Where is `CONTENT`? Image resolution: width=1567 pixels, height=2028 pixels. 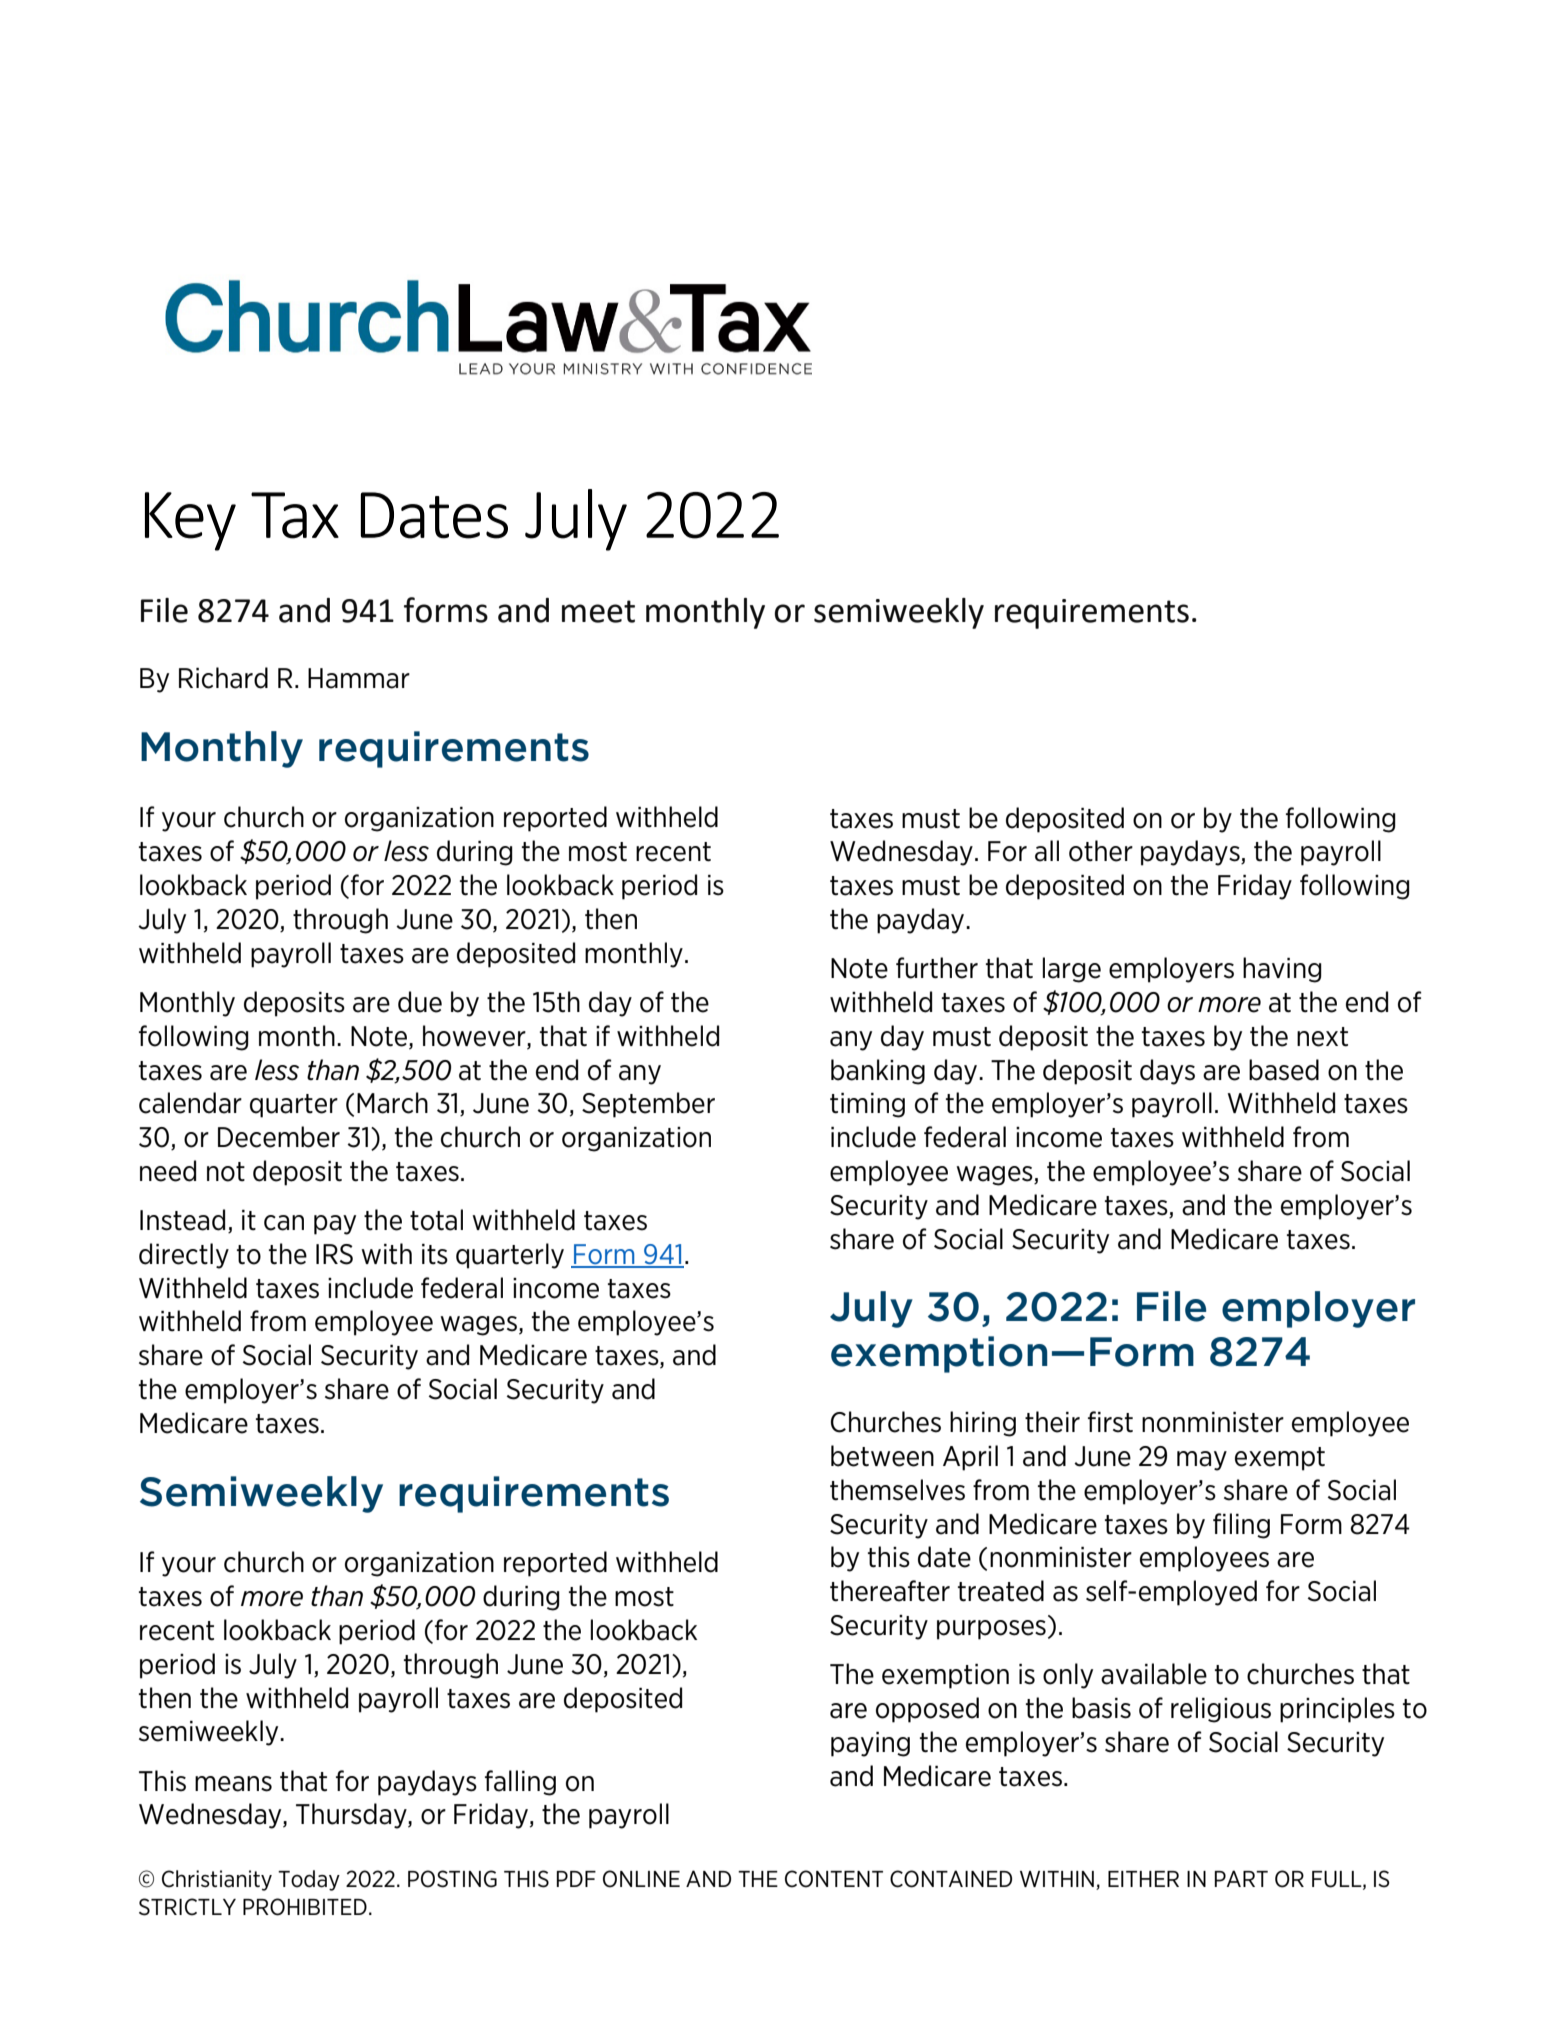
CONTENT is located at coordinates (834, 1879).
